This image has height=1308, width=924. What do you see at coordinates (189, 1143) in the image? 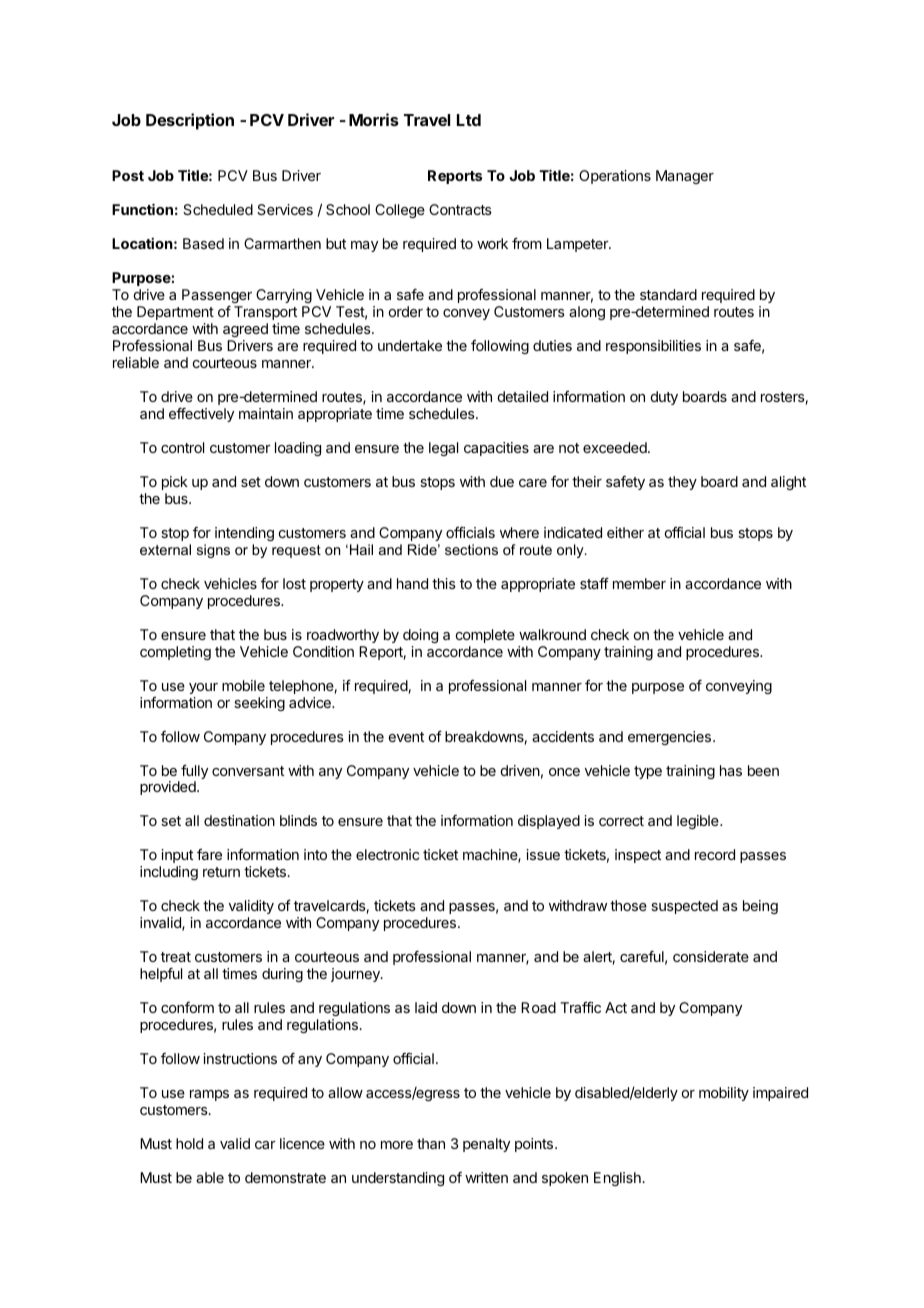
I see `hold` at bounding box center [189, 1143].
